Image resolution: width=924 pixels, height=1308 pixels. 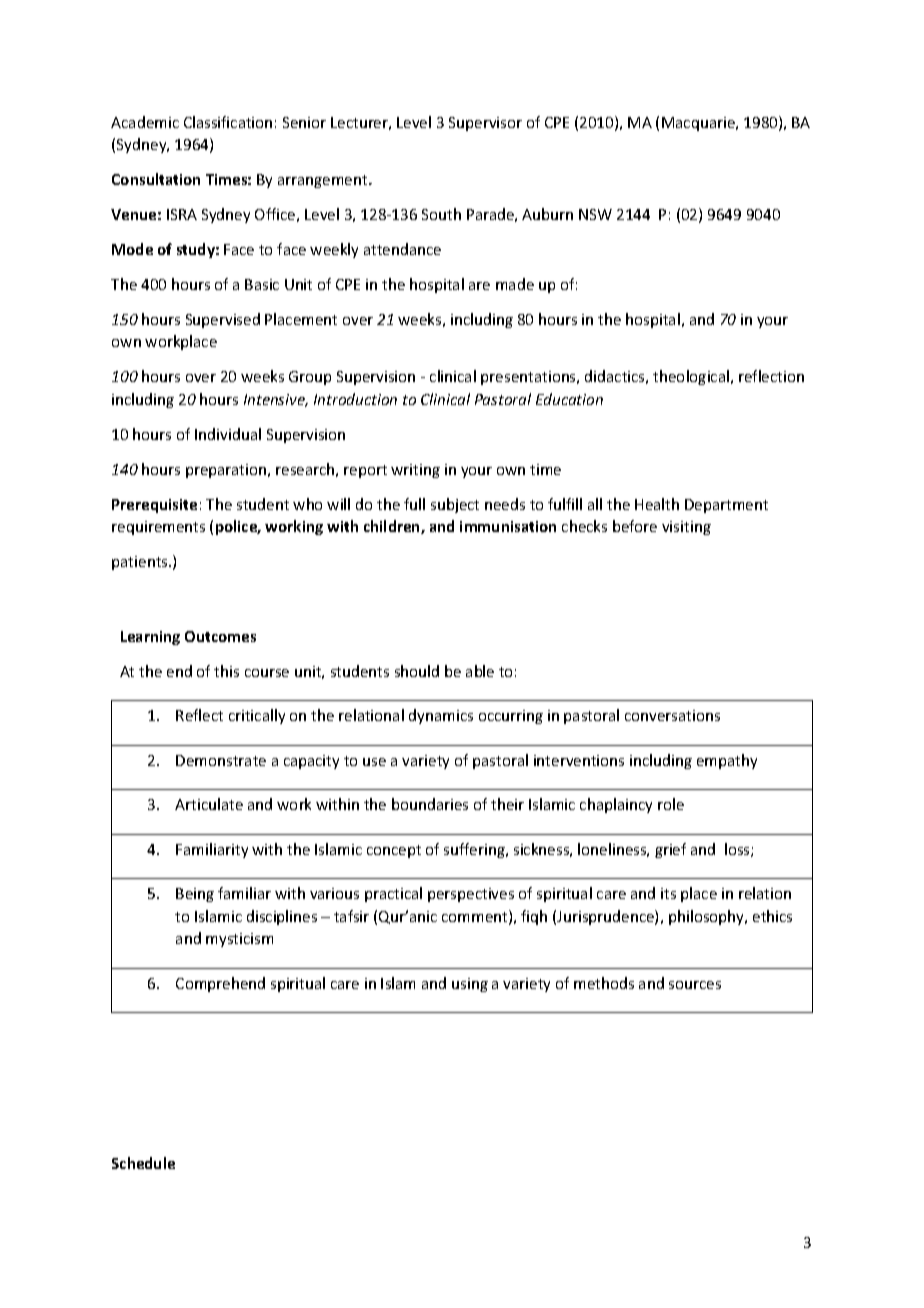 I want to click on Schedule, so click(x=143, y=1163).
